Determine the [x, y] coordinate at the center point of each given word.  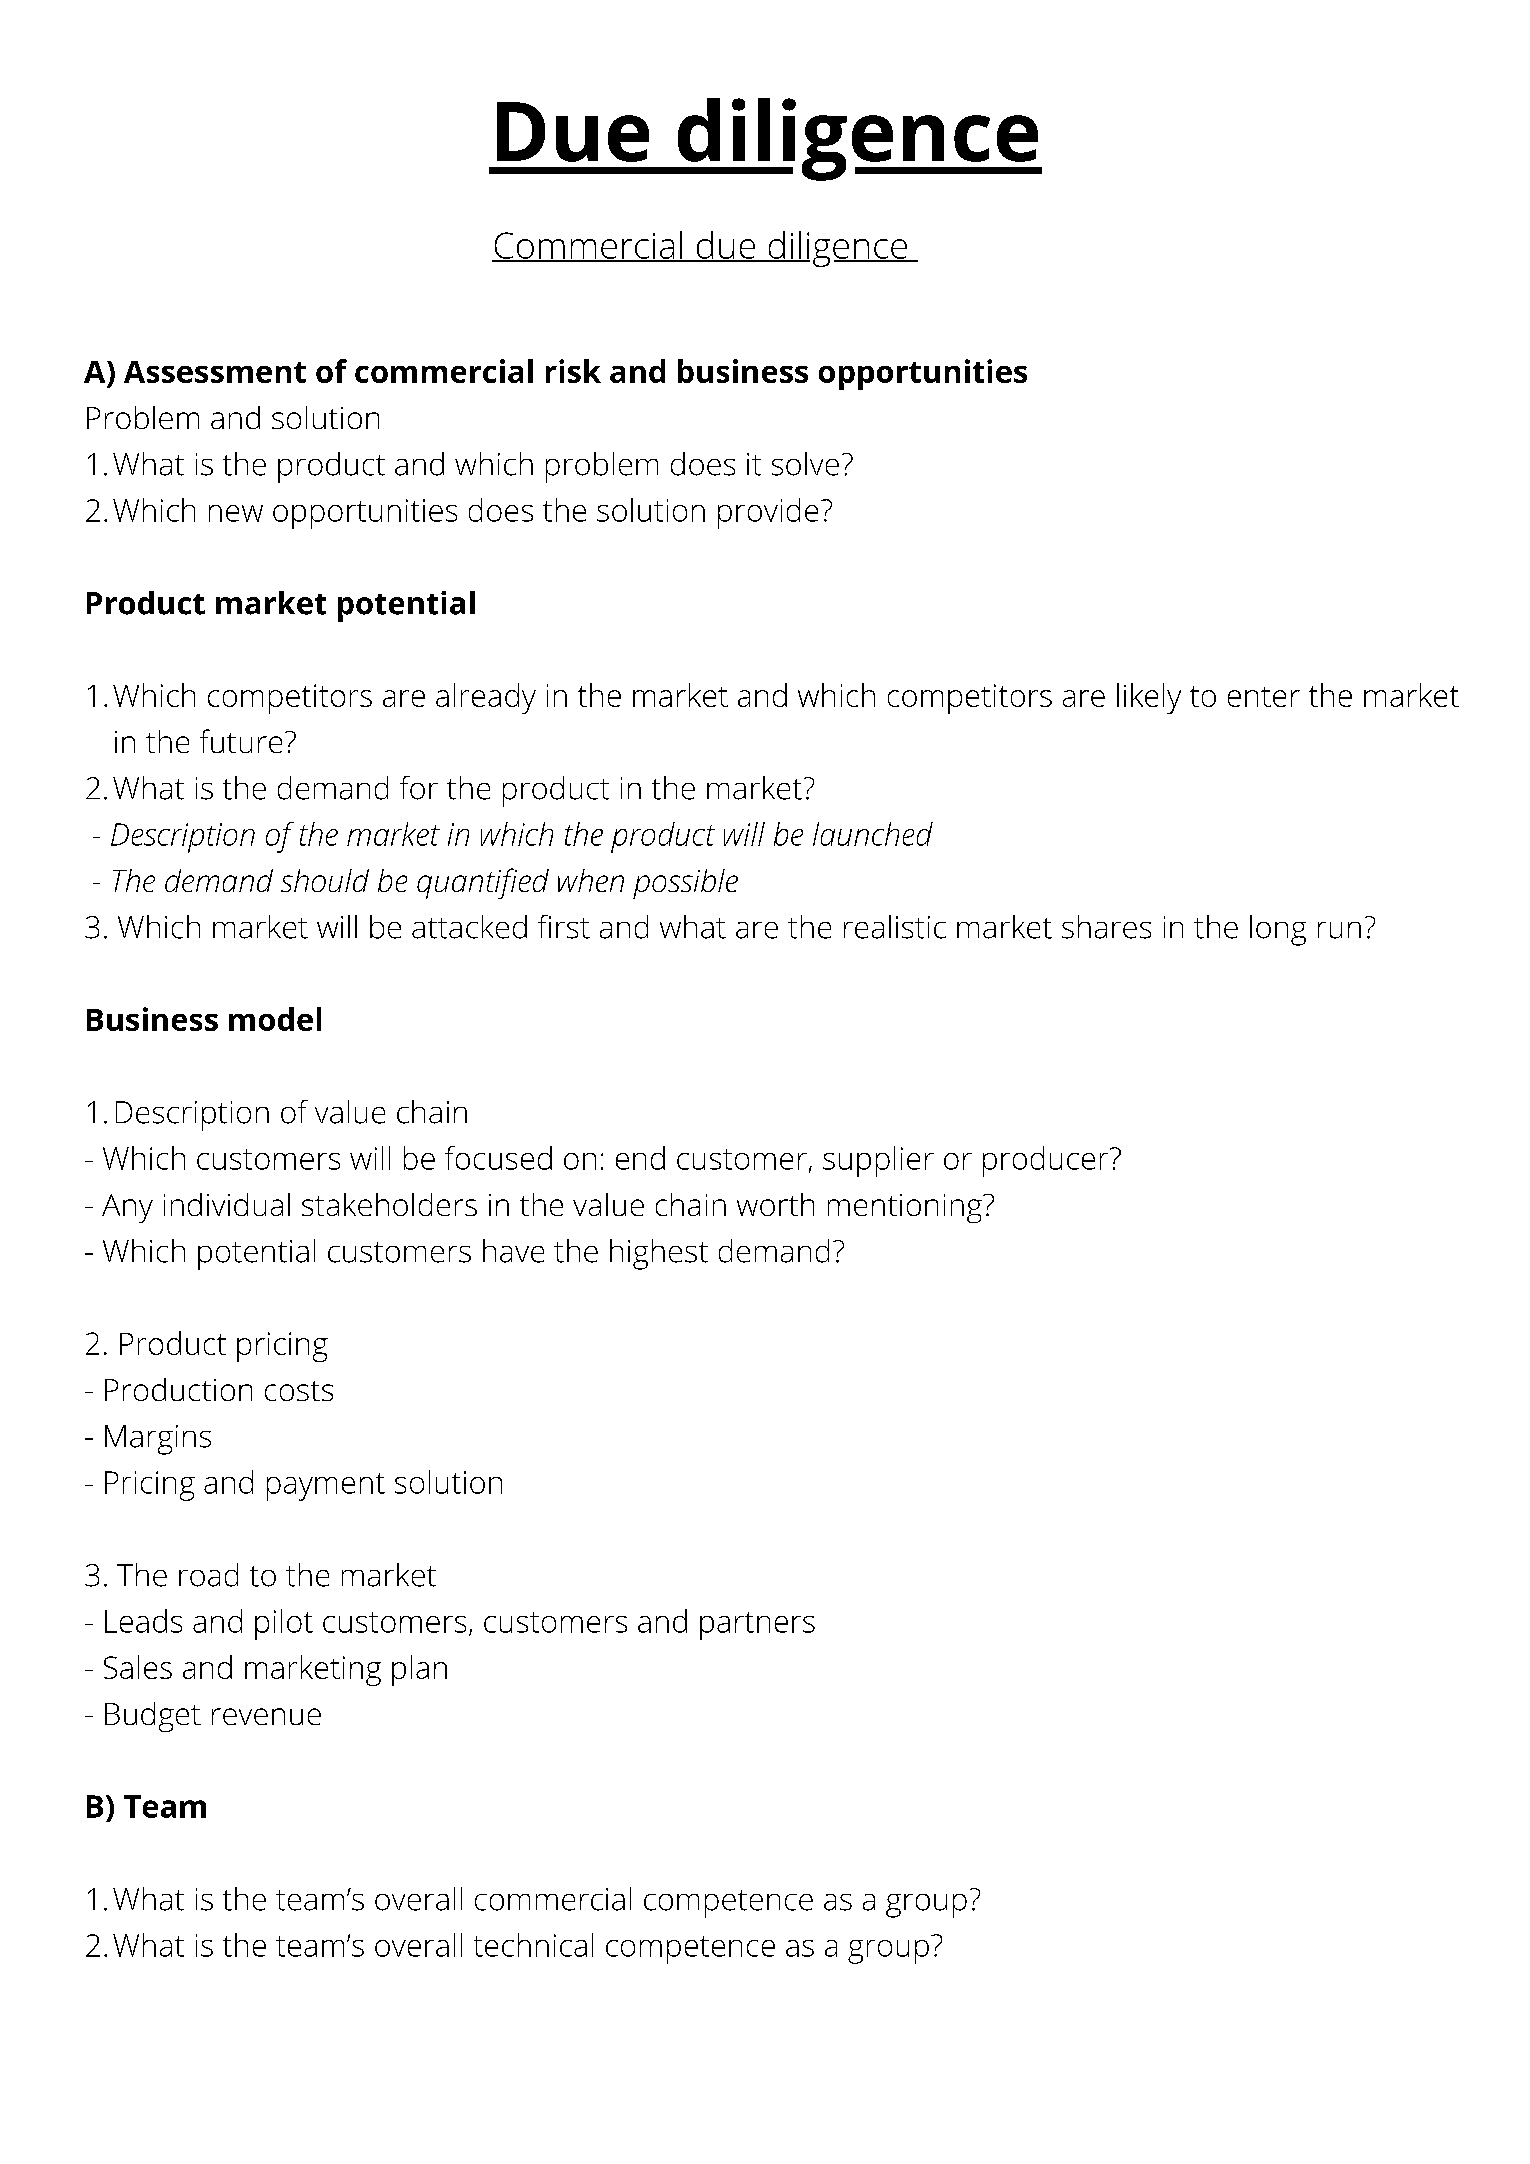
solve [805, 464]
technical [533, 1945]
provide [768, 513]
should [325, 880]
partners [757, 1626]
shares [1106, 927]
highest [659, 1254]
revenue [266, 1716]
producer [1045, 1161]
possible [685, 884]
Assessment [215, 372]
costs [299, 1391]
